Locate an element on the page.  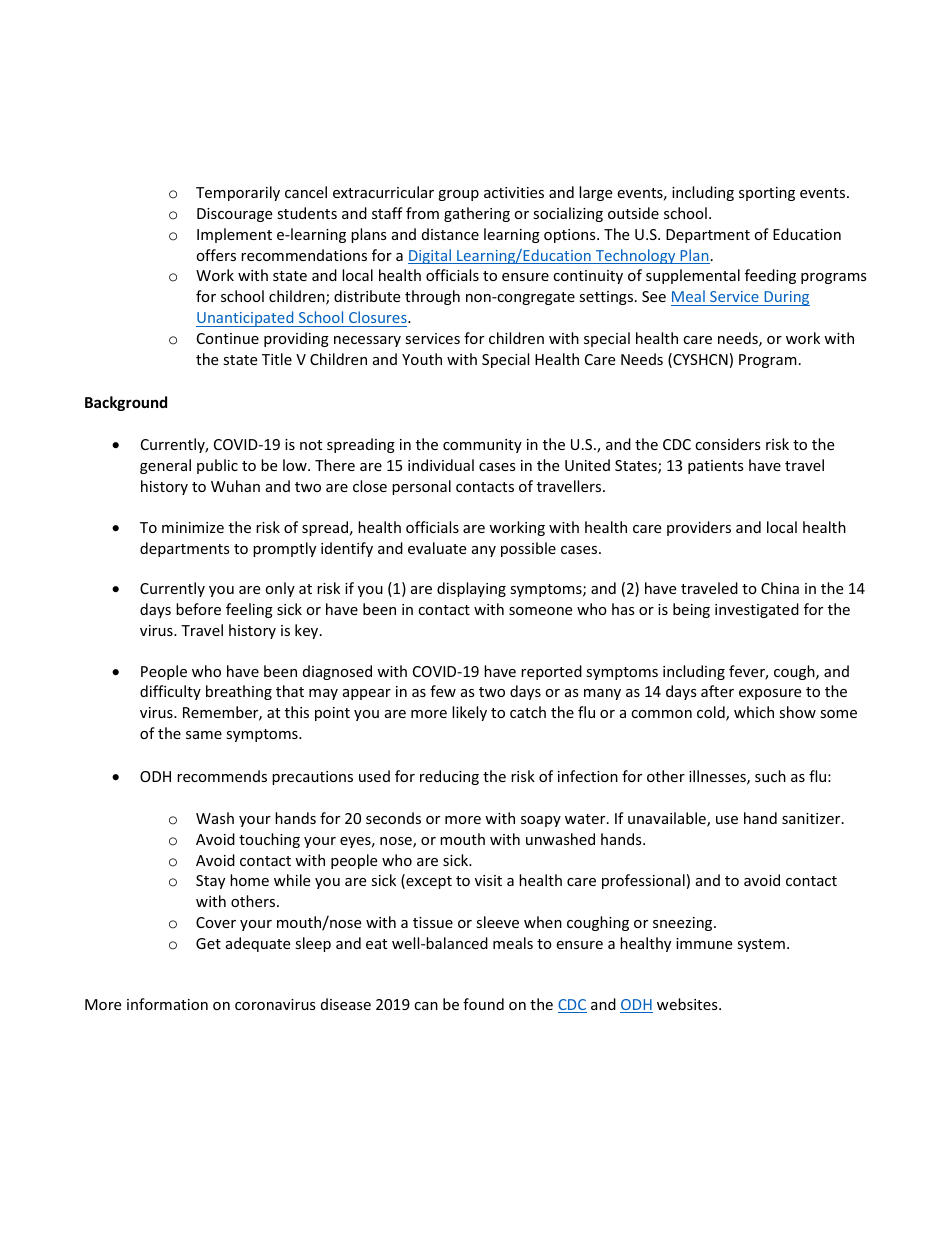
community is located at coordinates (482, 446).
